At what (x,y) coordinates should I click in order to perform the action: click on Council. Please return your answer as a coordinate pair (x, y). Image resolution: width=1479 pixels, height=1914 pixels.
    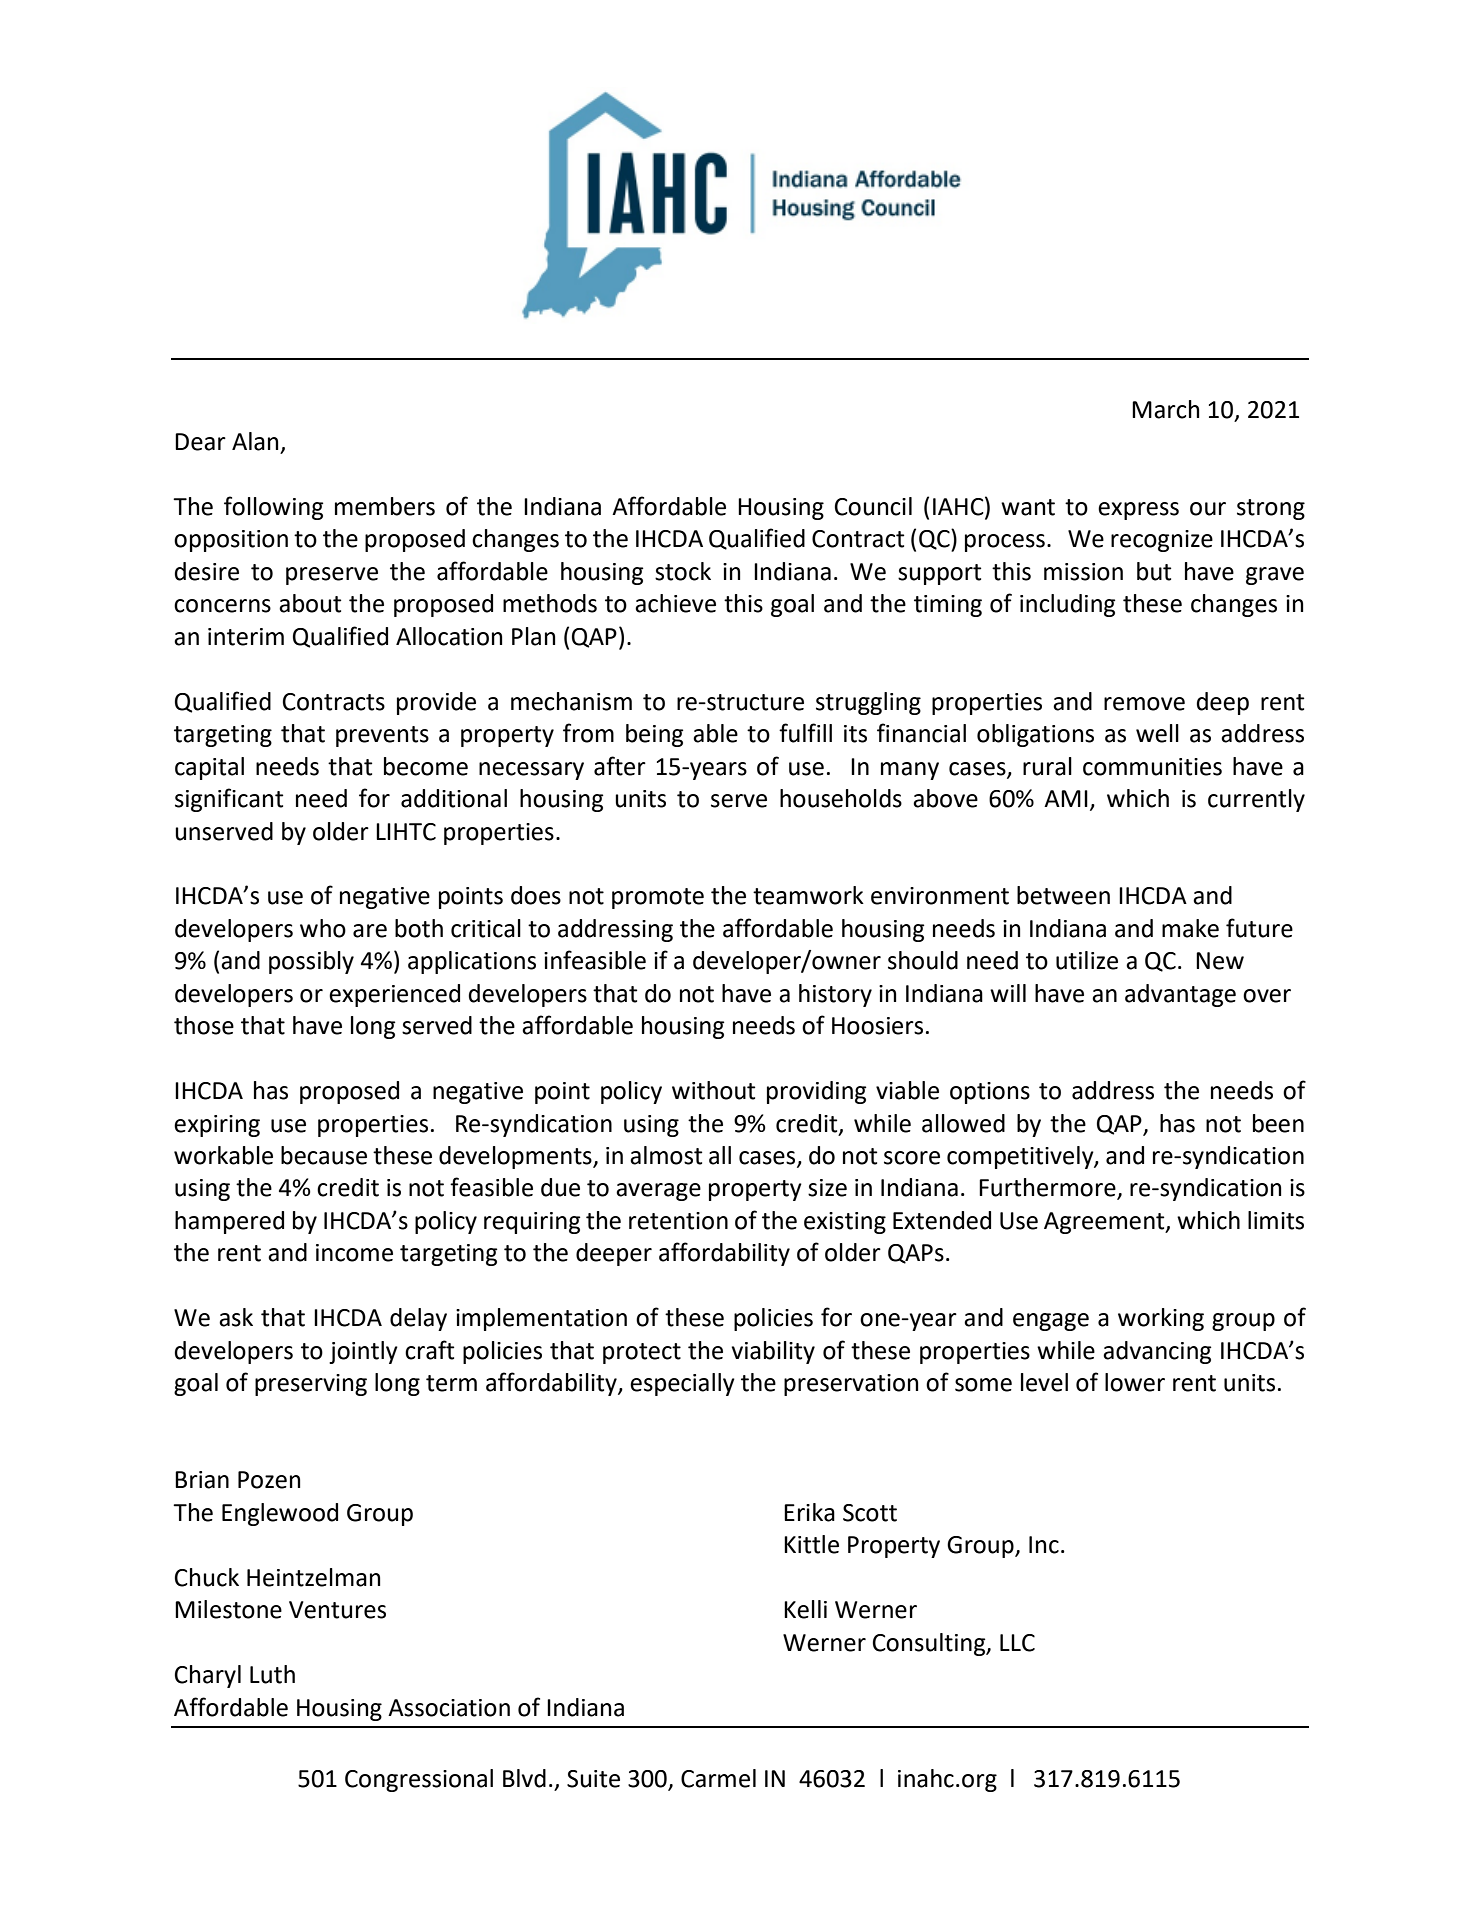
    Looking at the image, I should click on (873, 506).
